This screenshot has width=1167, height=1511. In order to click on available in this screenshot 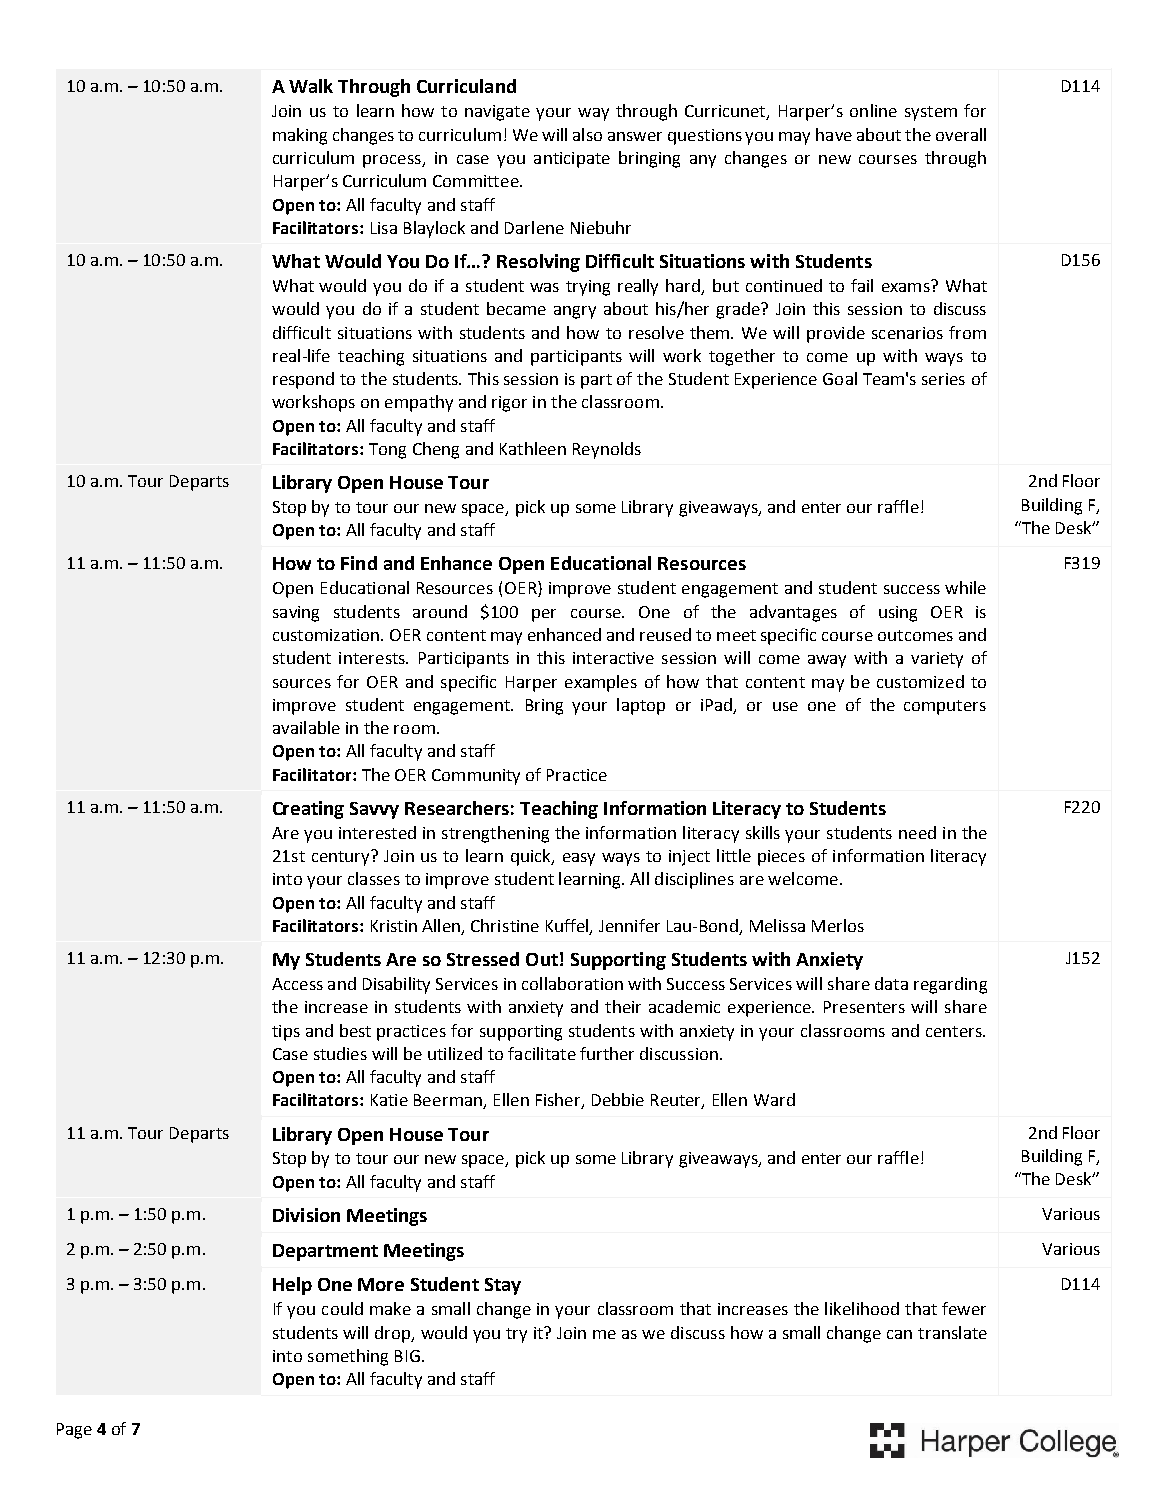, I will do `click(306, 727)`.
